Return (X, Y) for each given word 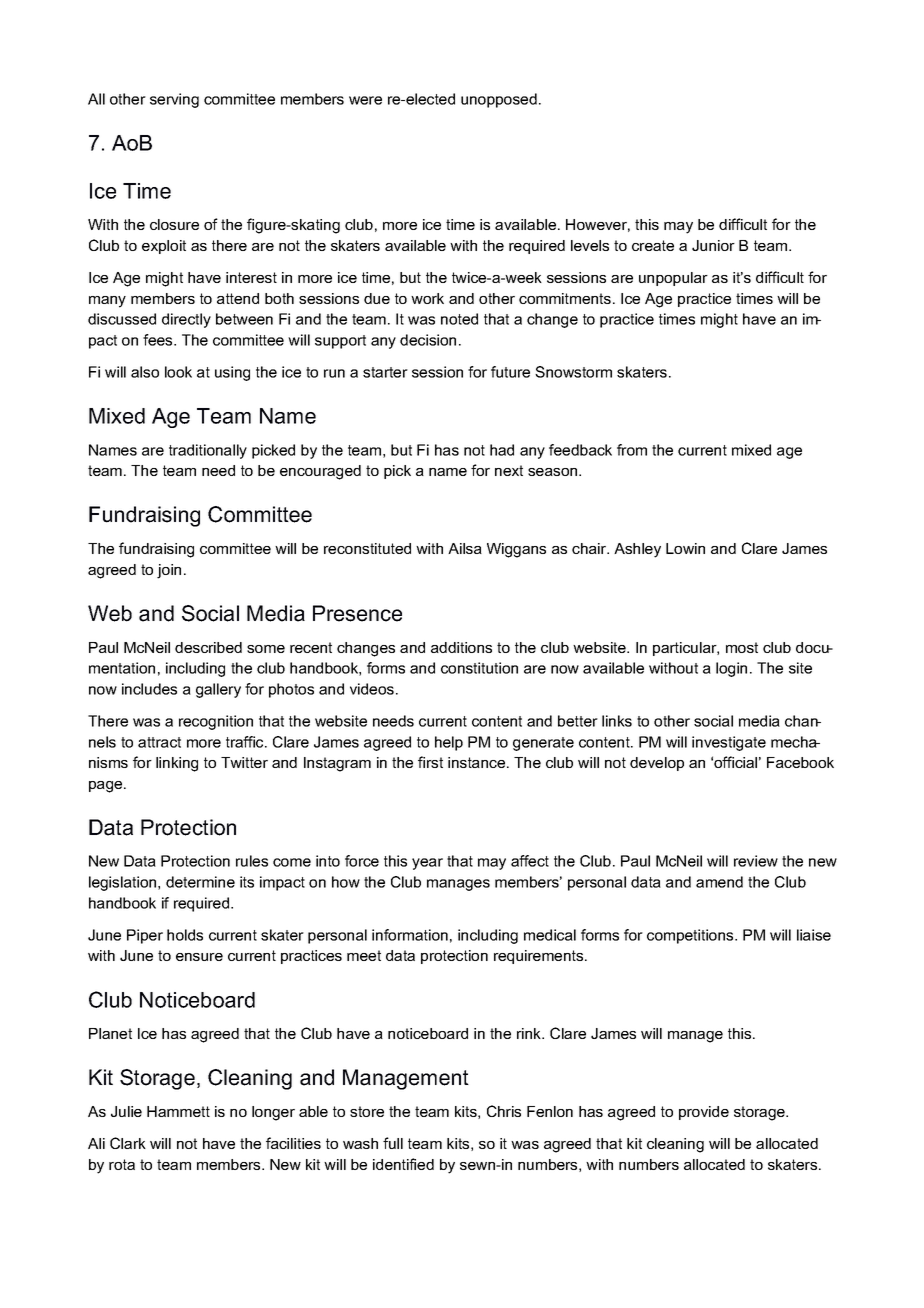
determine (200, 882)
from (632, 450)
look (178, 372)
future (510, 372)
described (208, 647)
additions (461, 647)
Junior (713, 245)
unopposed (499, 100)
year (427, 864)
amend (719, 882)
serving (174, 100)
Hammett (178, 1111)
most (742, 647)
